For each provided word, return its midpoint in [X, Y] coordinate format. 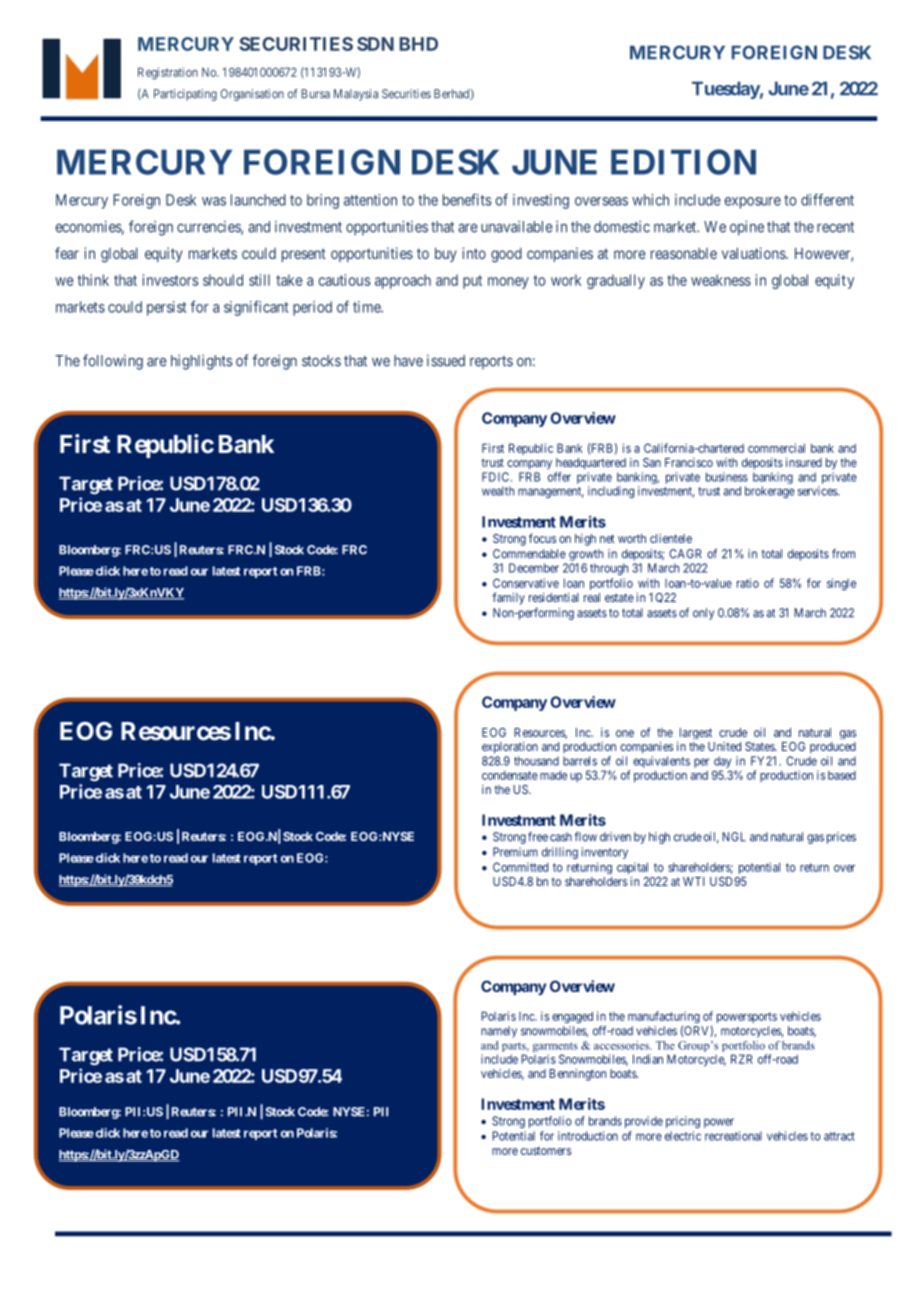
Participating [185, 95]
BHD [418, 44]
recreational [733, 1136]
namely [499, 1032]
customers [546, 1150]
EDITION [683, 162]
